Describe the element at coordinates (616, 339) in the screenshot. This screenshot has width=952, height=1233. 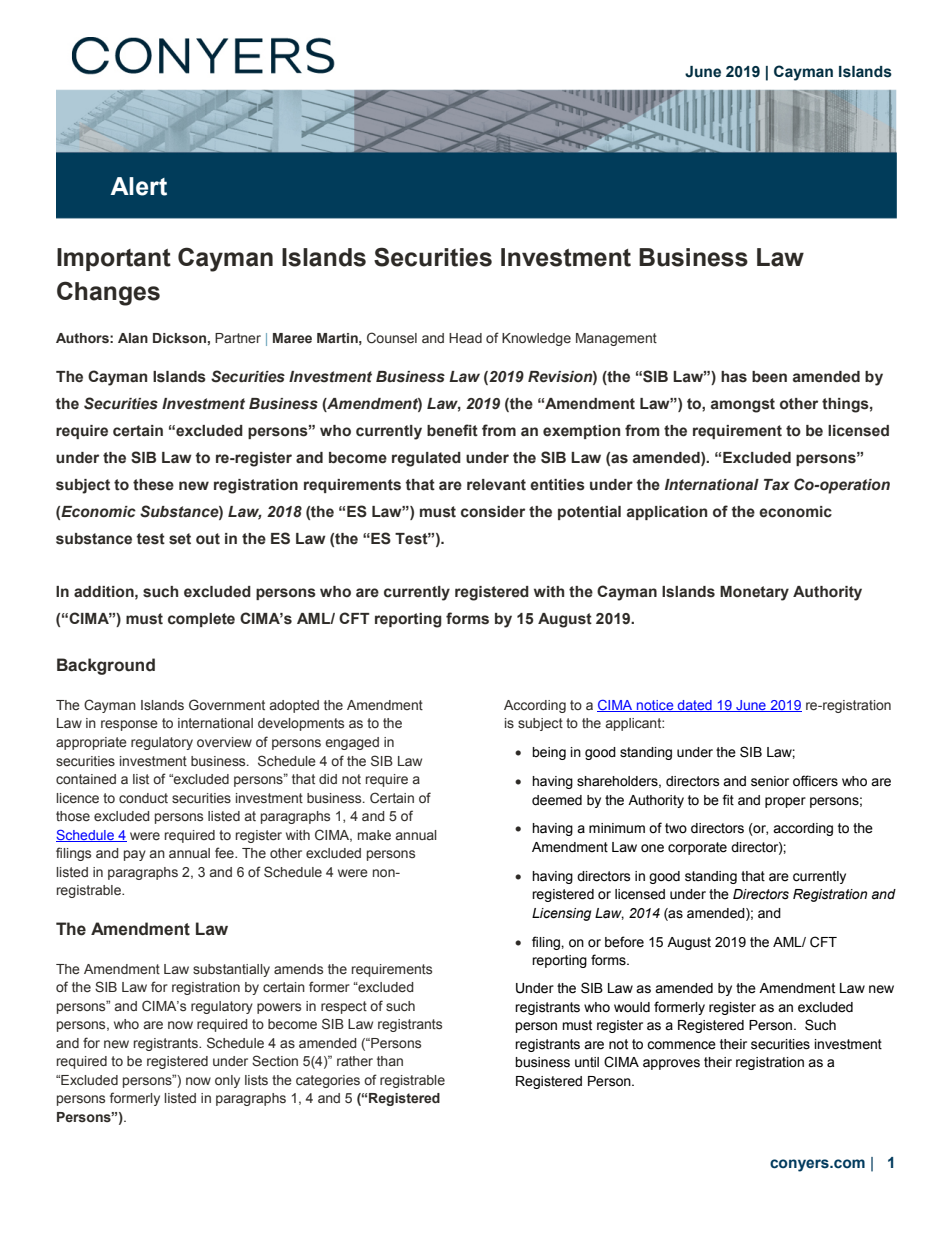
I see `Management` at that location.
